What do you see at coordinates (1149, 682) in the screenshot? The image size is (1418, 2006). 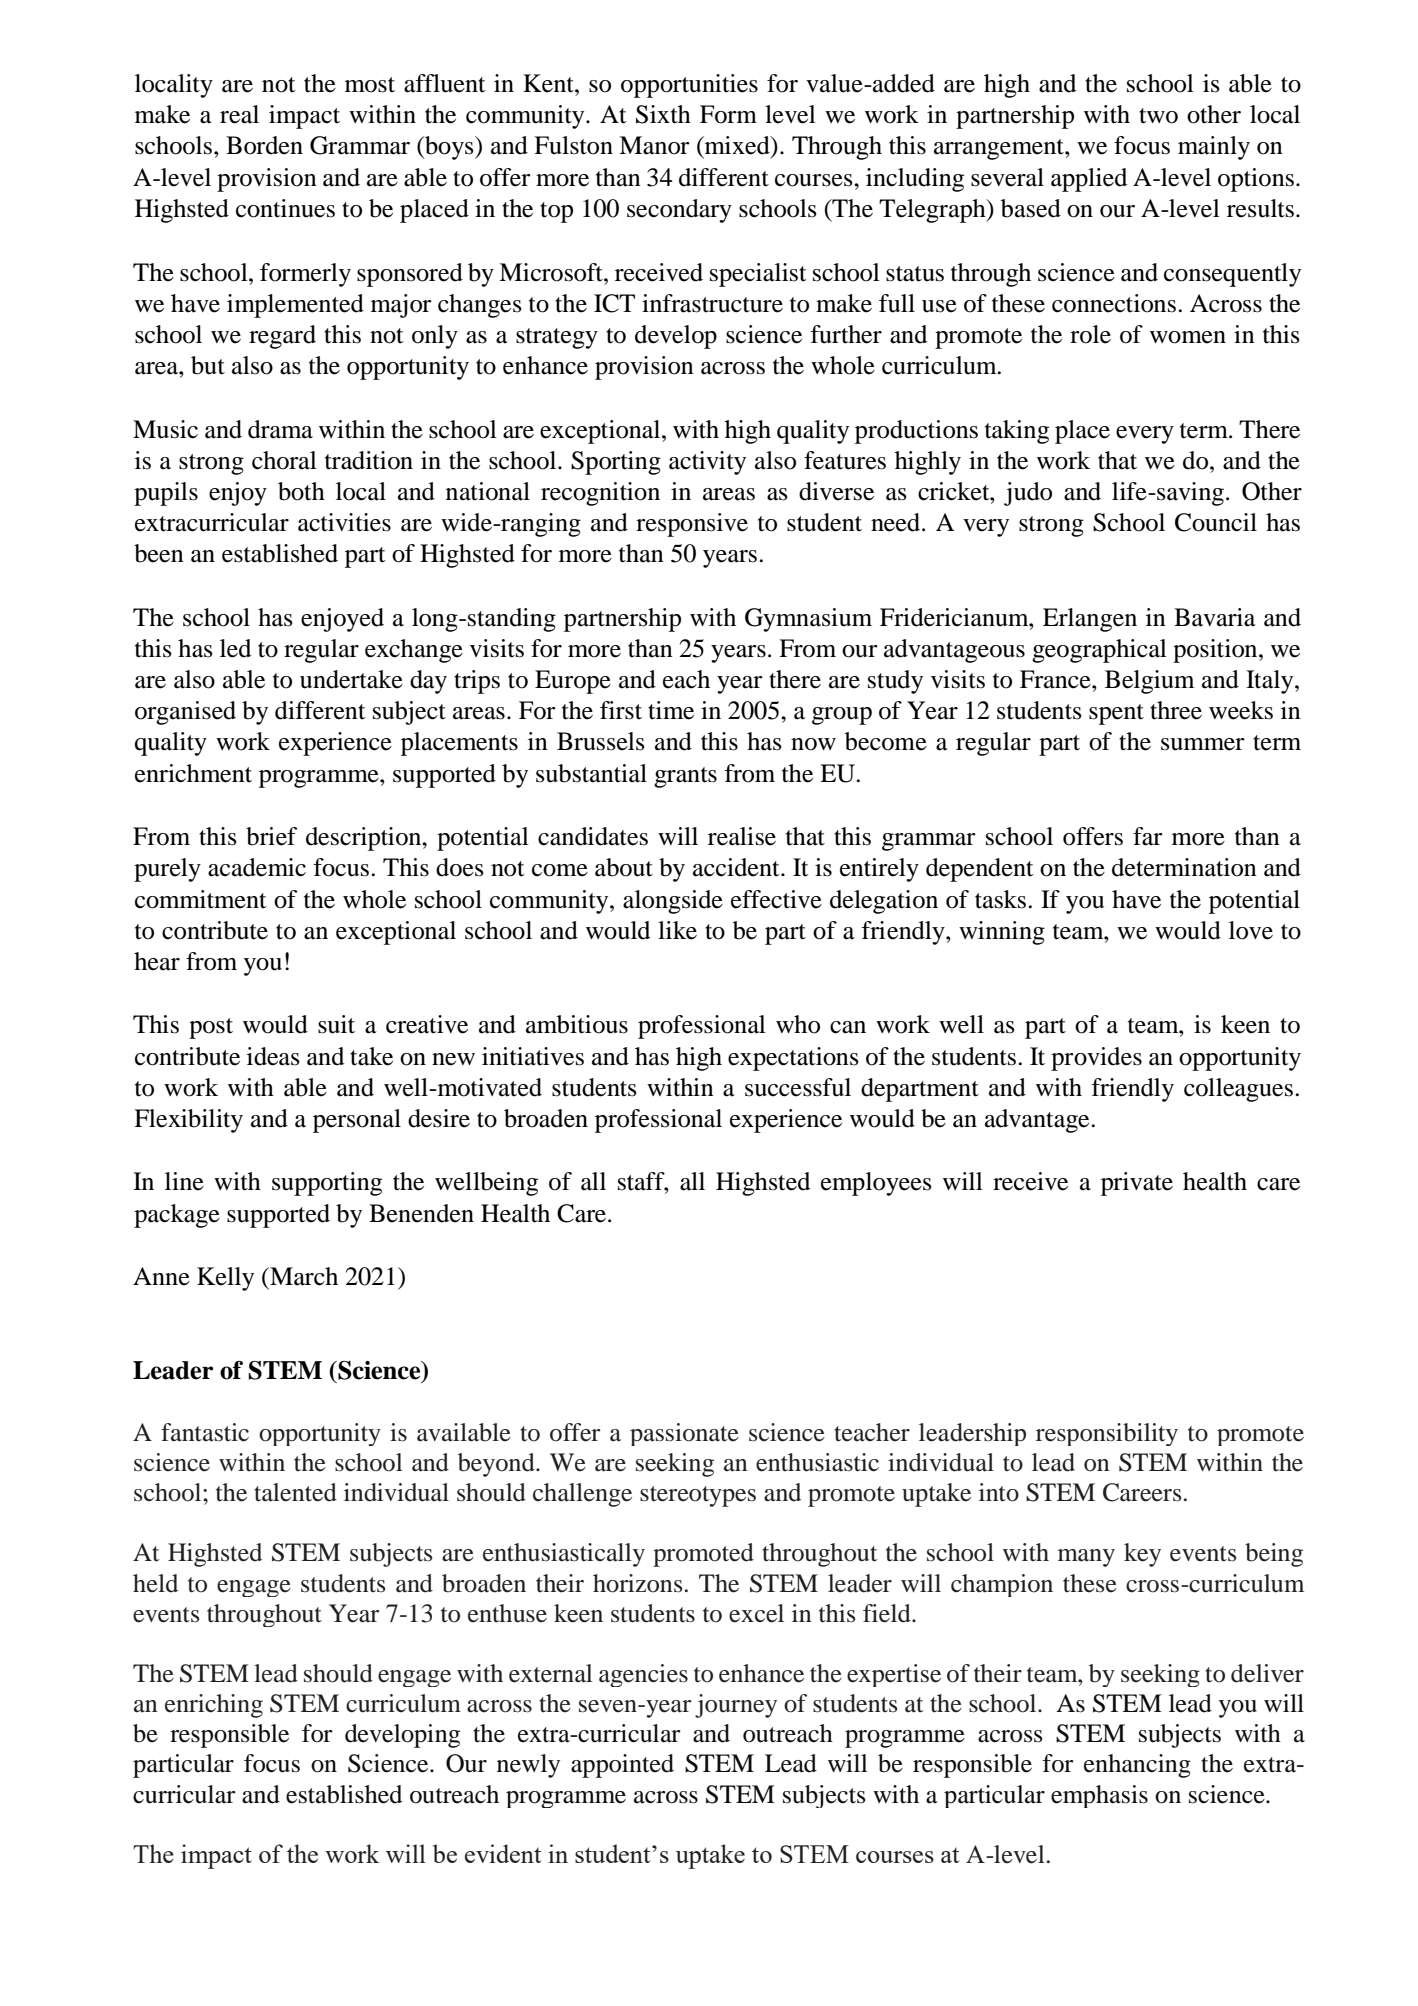 I see `Belgium` at bounding box center [1149, 682].
